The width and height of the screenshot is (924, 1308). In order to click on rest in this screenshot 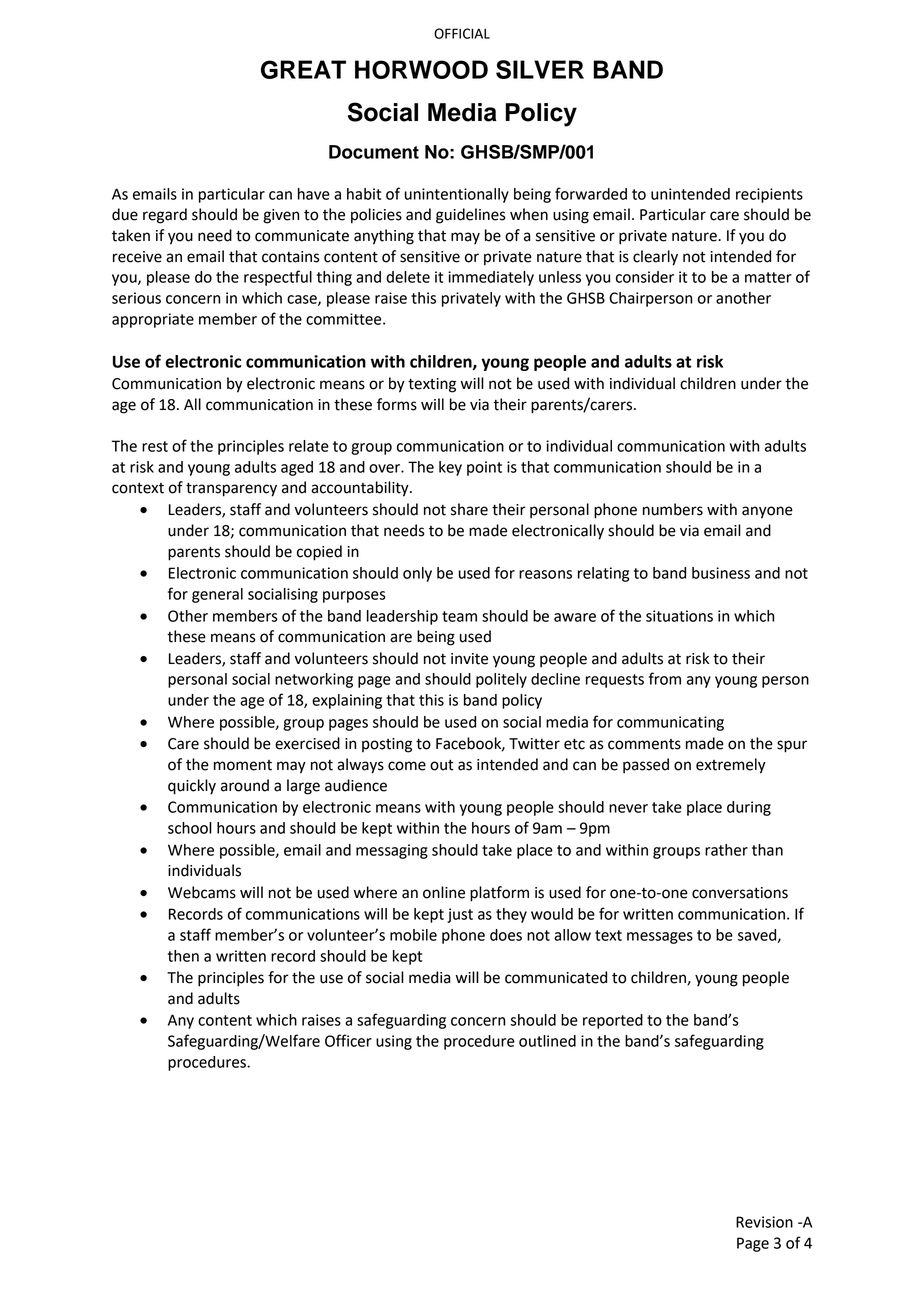, I will do `click(155, 446)`.
